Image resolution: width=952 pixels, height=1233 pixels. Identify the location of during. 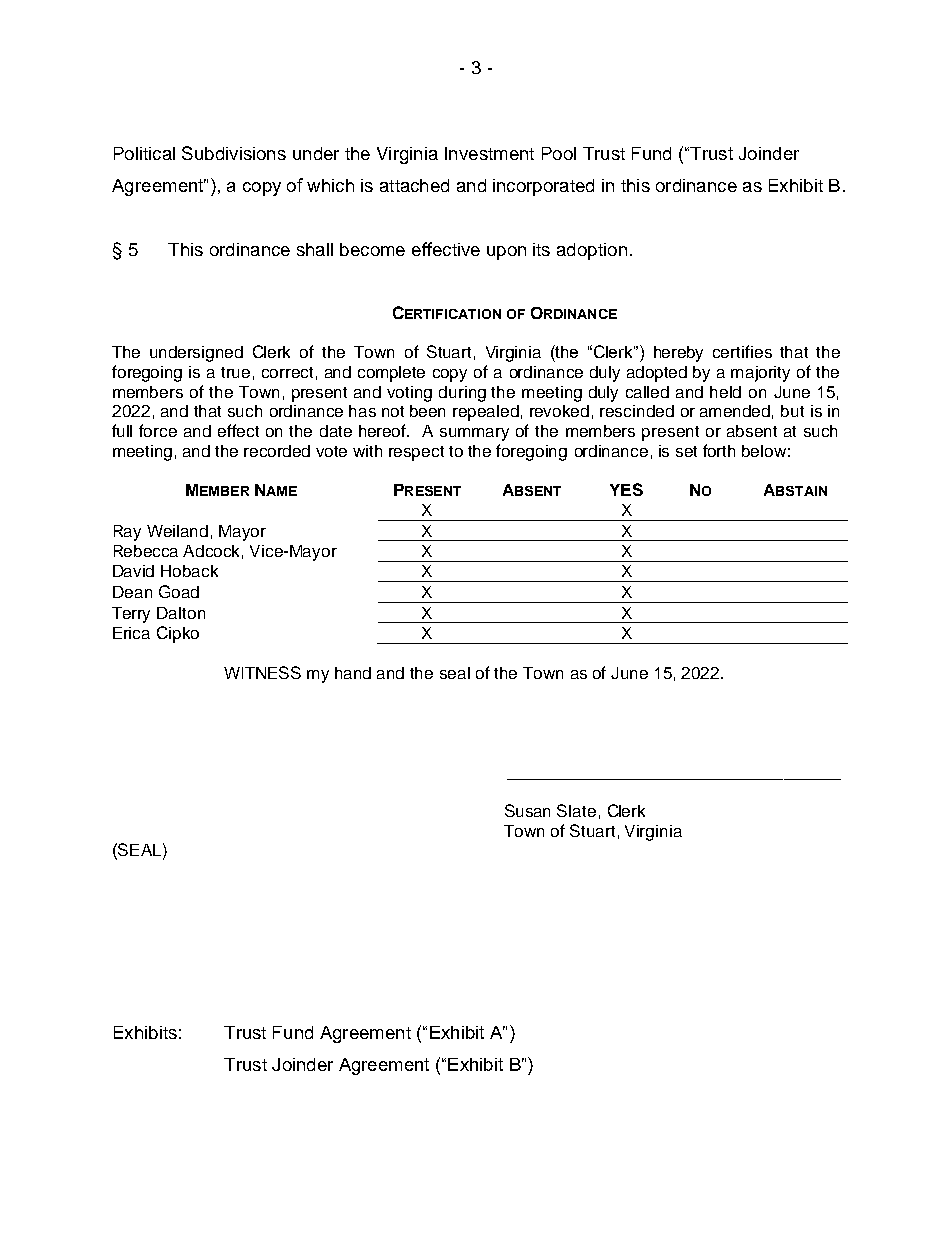
(462, 394).
